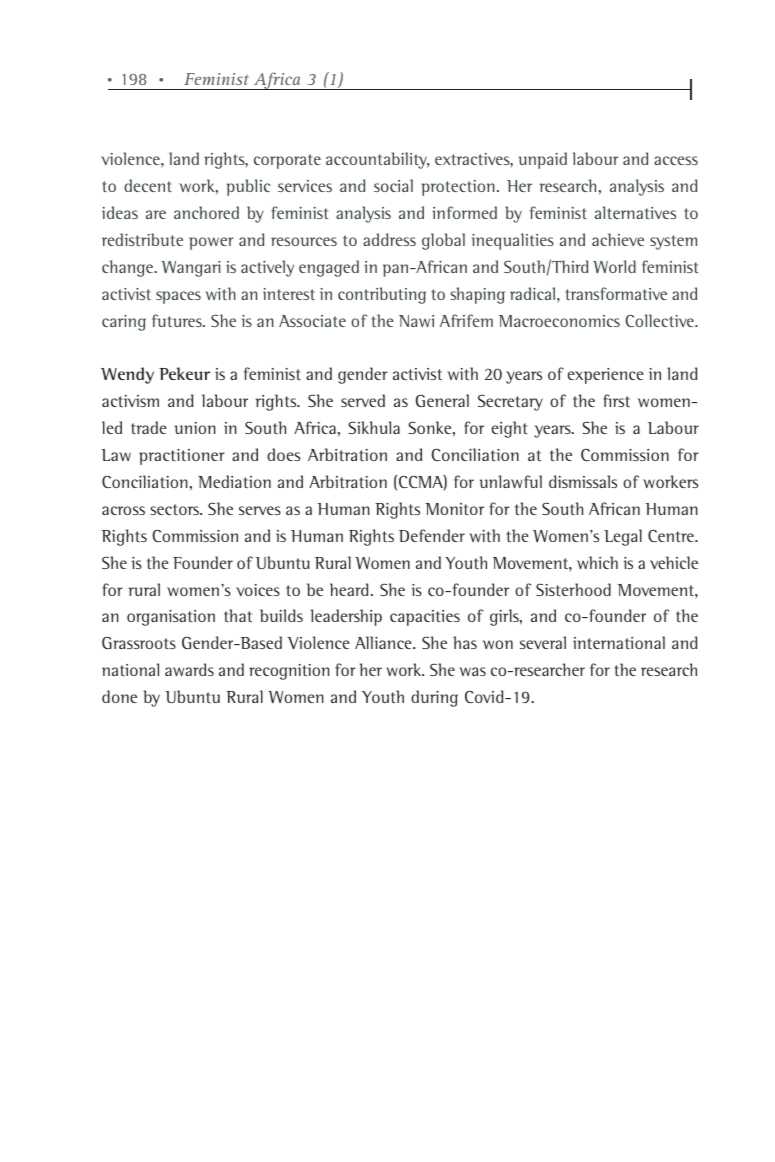  What do you see at coordinates (605, 376) in the screenshot?
I see `experience` at bounding box center [605, 376].
